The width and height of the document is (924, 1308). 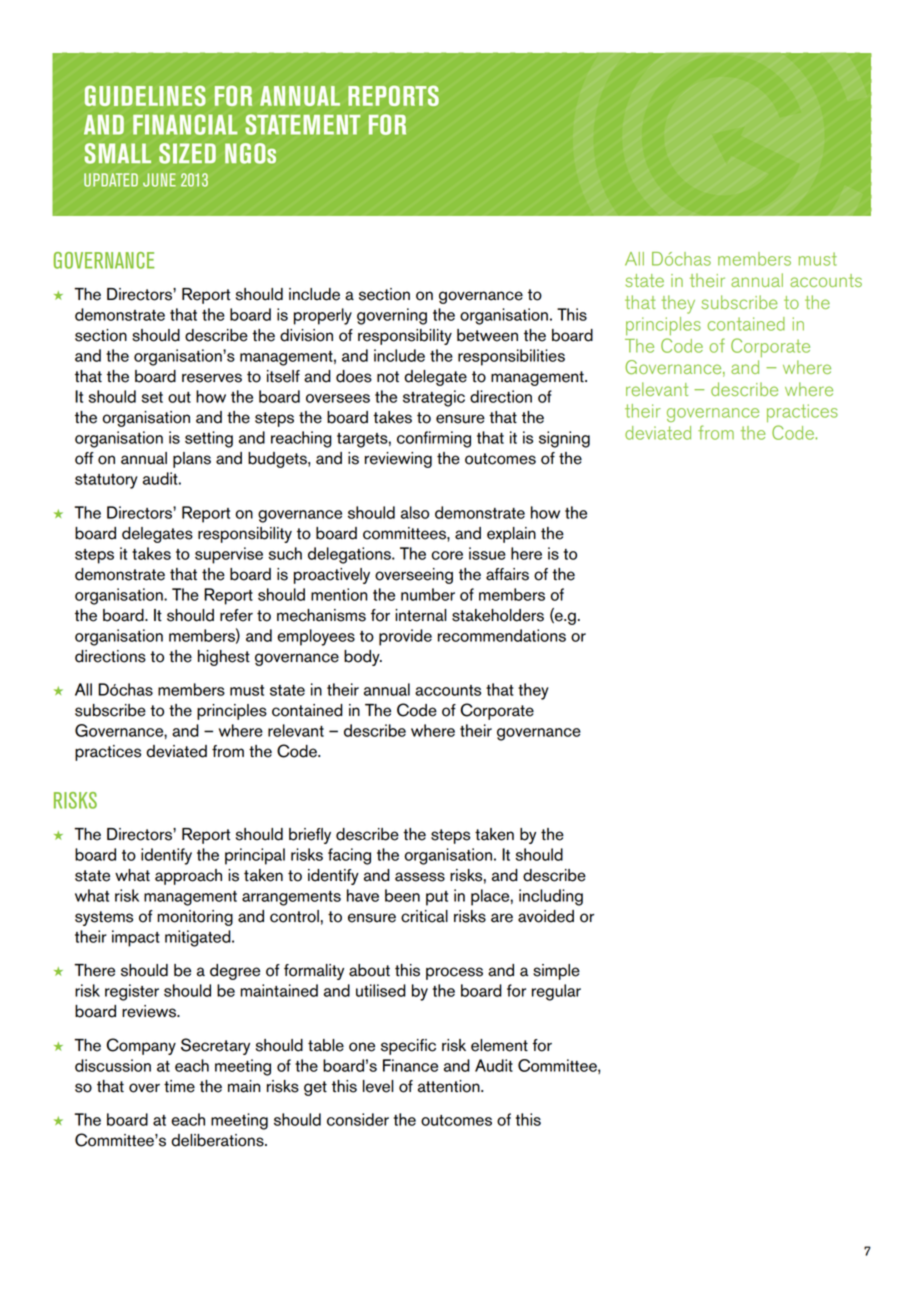 I want to click on stakeholders, so click(x=498, y=615).
